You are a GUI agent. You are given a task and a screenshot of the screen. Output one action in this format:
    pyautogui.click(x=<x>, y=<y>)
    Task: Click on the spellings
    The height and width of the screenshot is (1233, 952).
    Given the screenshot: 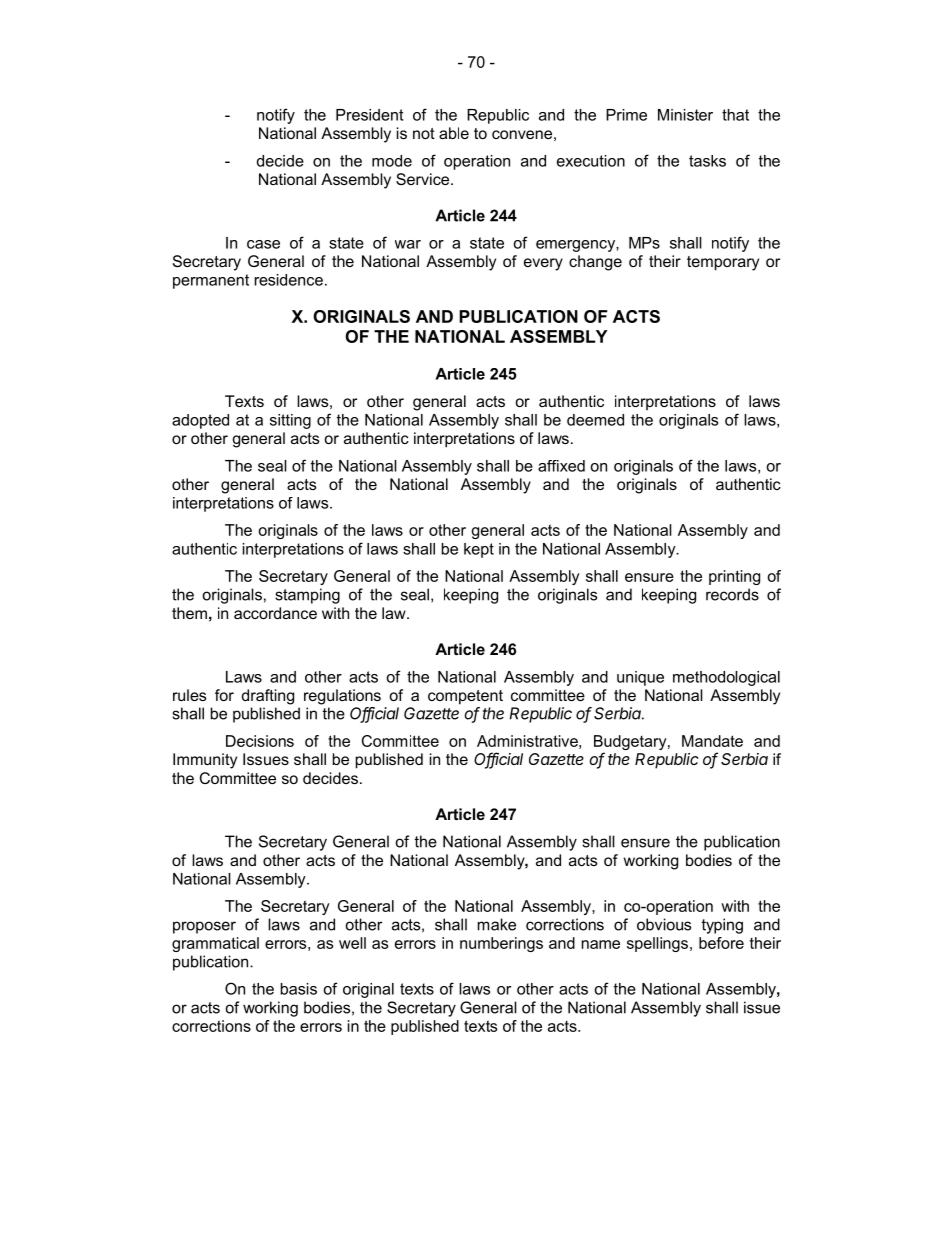 What is the action you would take?
    pyautogui.click(x=659, y=944)
